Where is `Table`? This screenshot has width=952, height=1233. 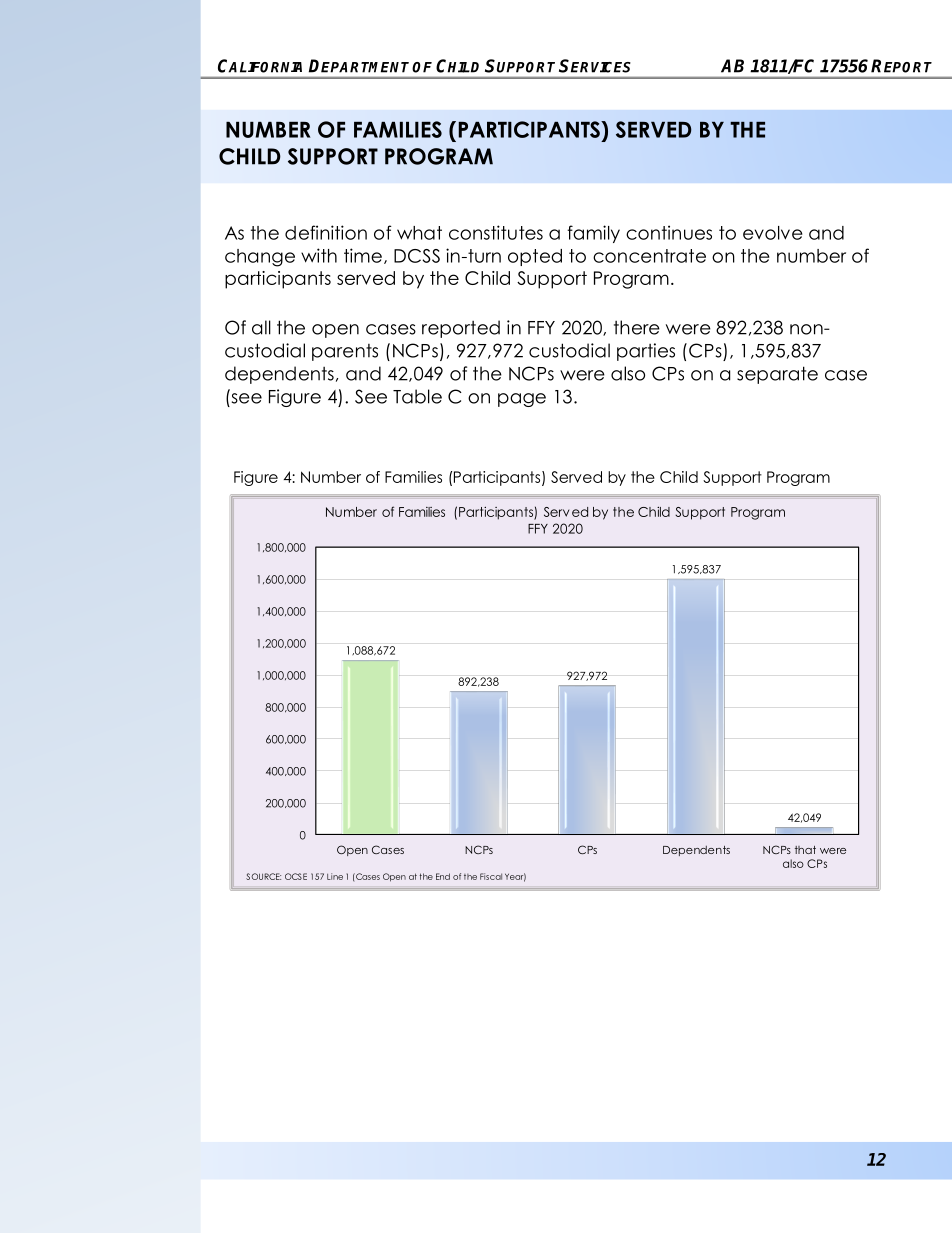 Table is located at coordinates (417, 396).
